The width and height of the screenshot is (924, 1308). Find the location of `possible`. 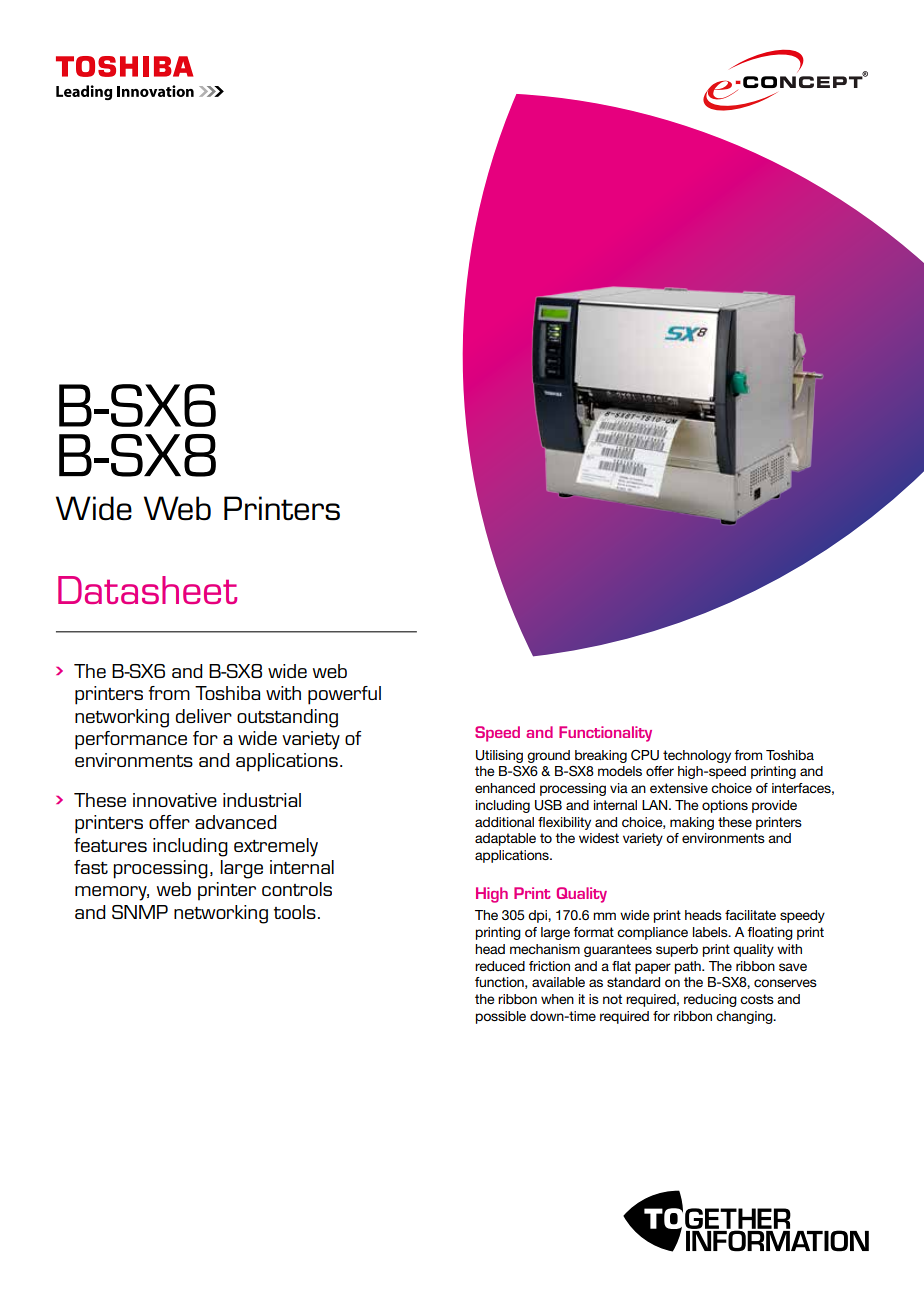

possible is located at coordinates (501, 1017).
